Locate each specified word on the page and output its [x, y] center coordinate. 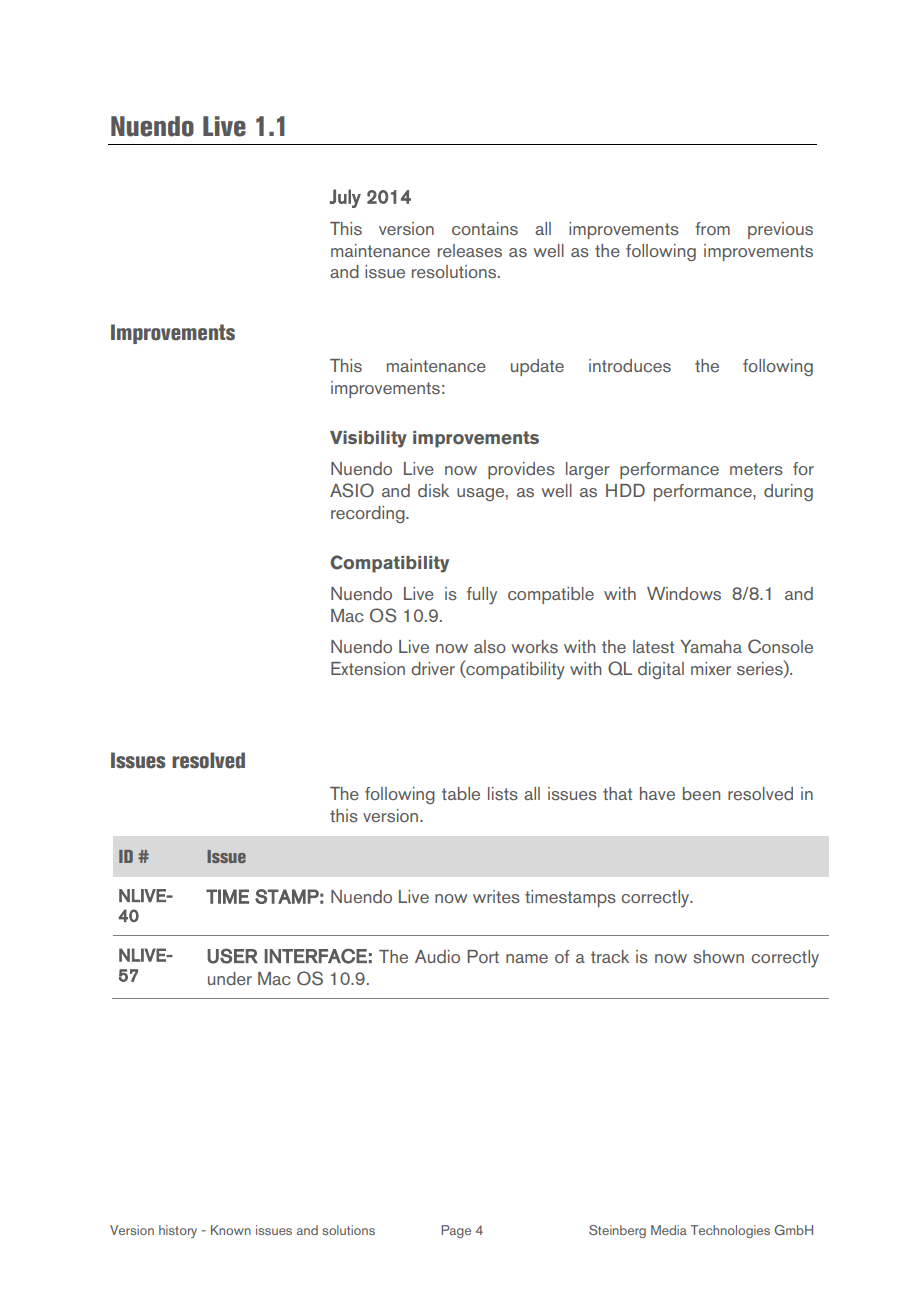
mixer [711, 668]
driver [433, 668]
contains [485, 228]
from [712, 228]
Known [231, 1230]
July [345, 198]
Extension [368, 668]
